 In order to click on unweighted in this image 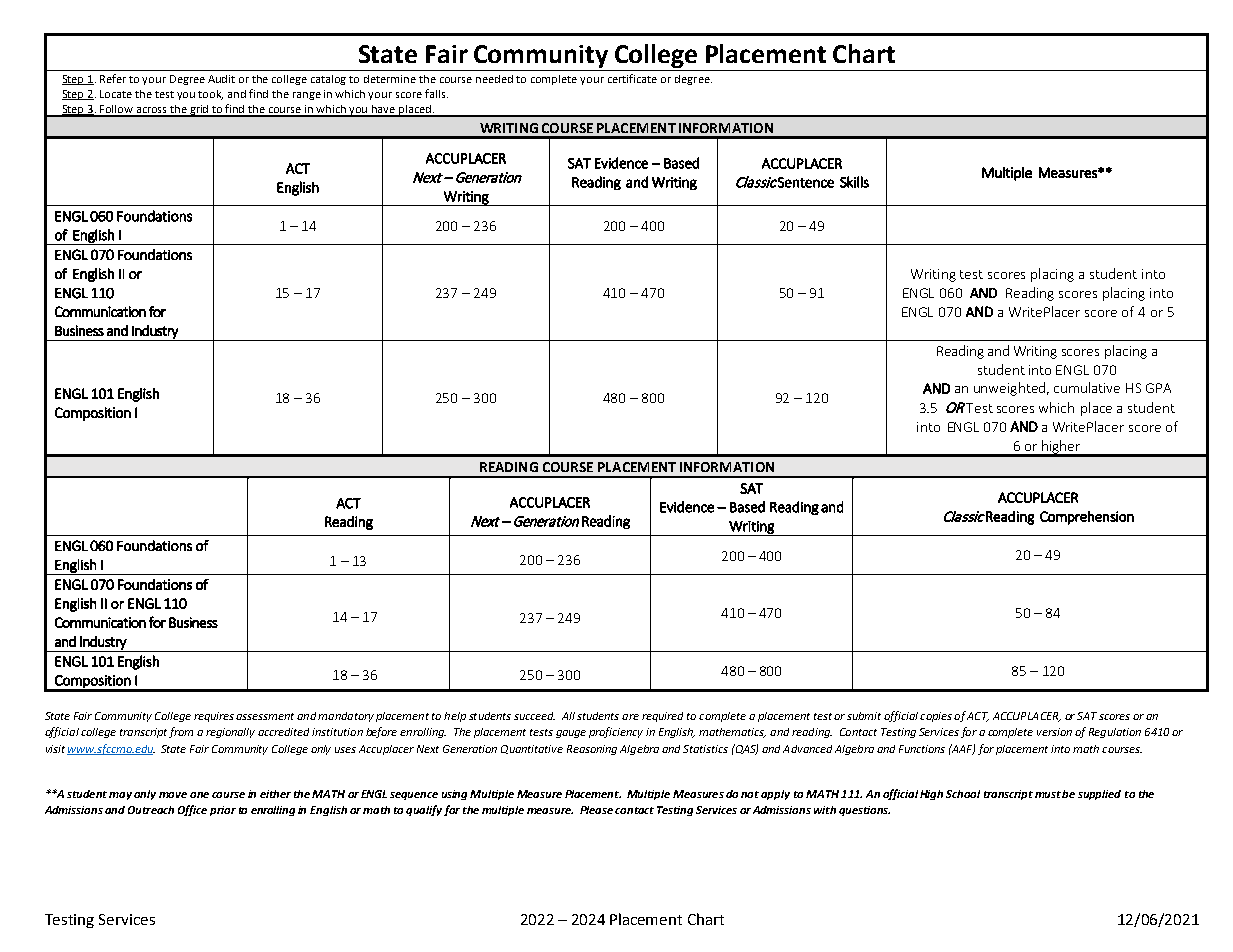, I will do `click(1009, 389)`.
